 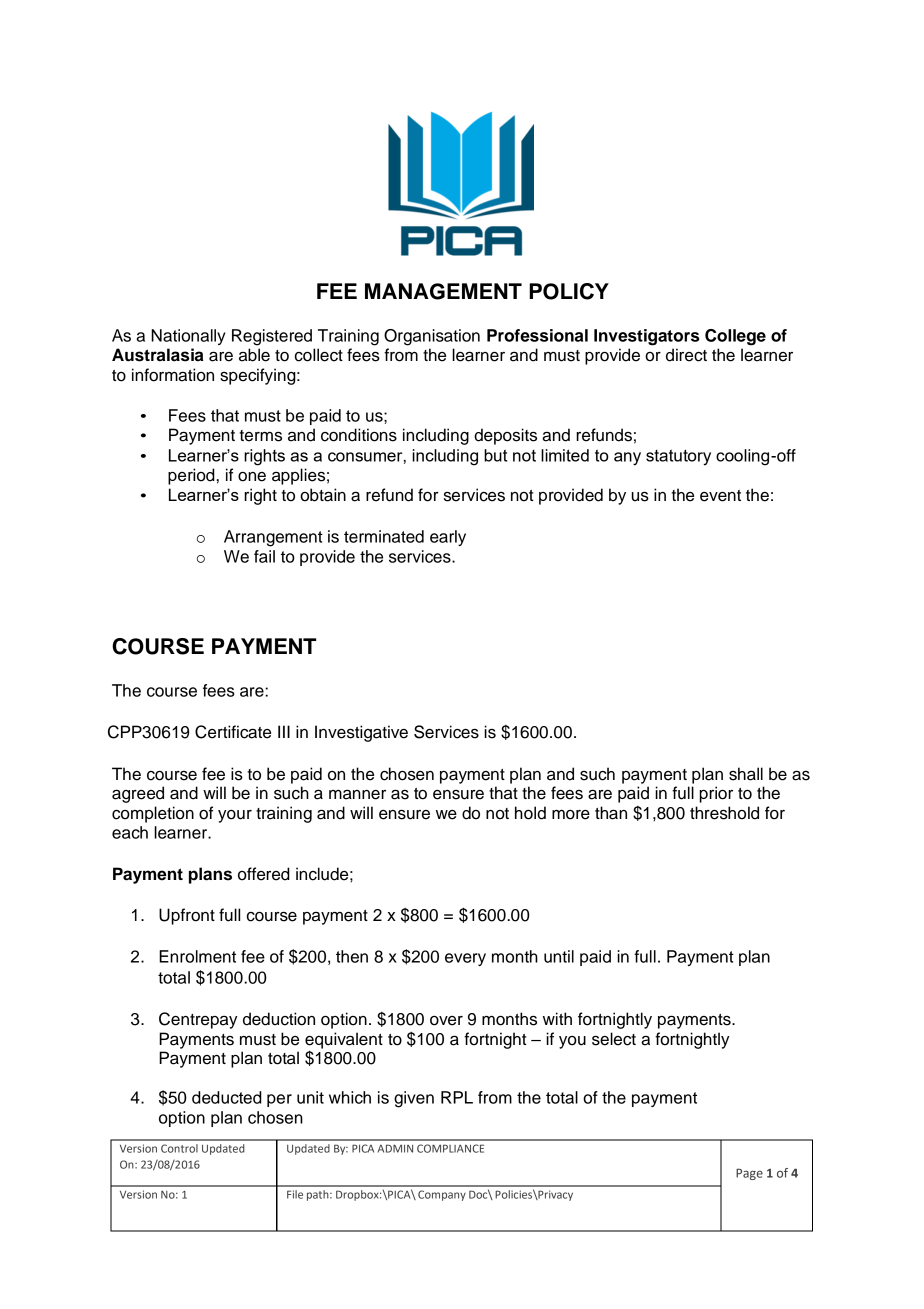 What do you see at coordinates (197, 956) in the screenshot?
I see `Enrolment` at bounding box center [197, 956].
